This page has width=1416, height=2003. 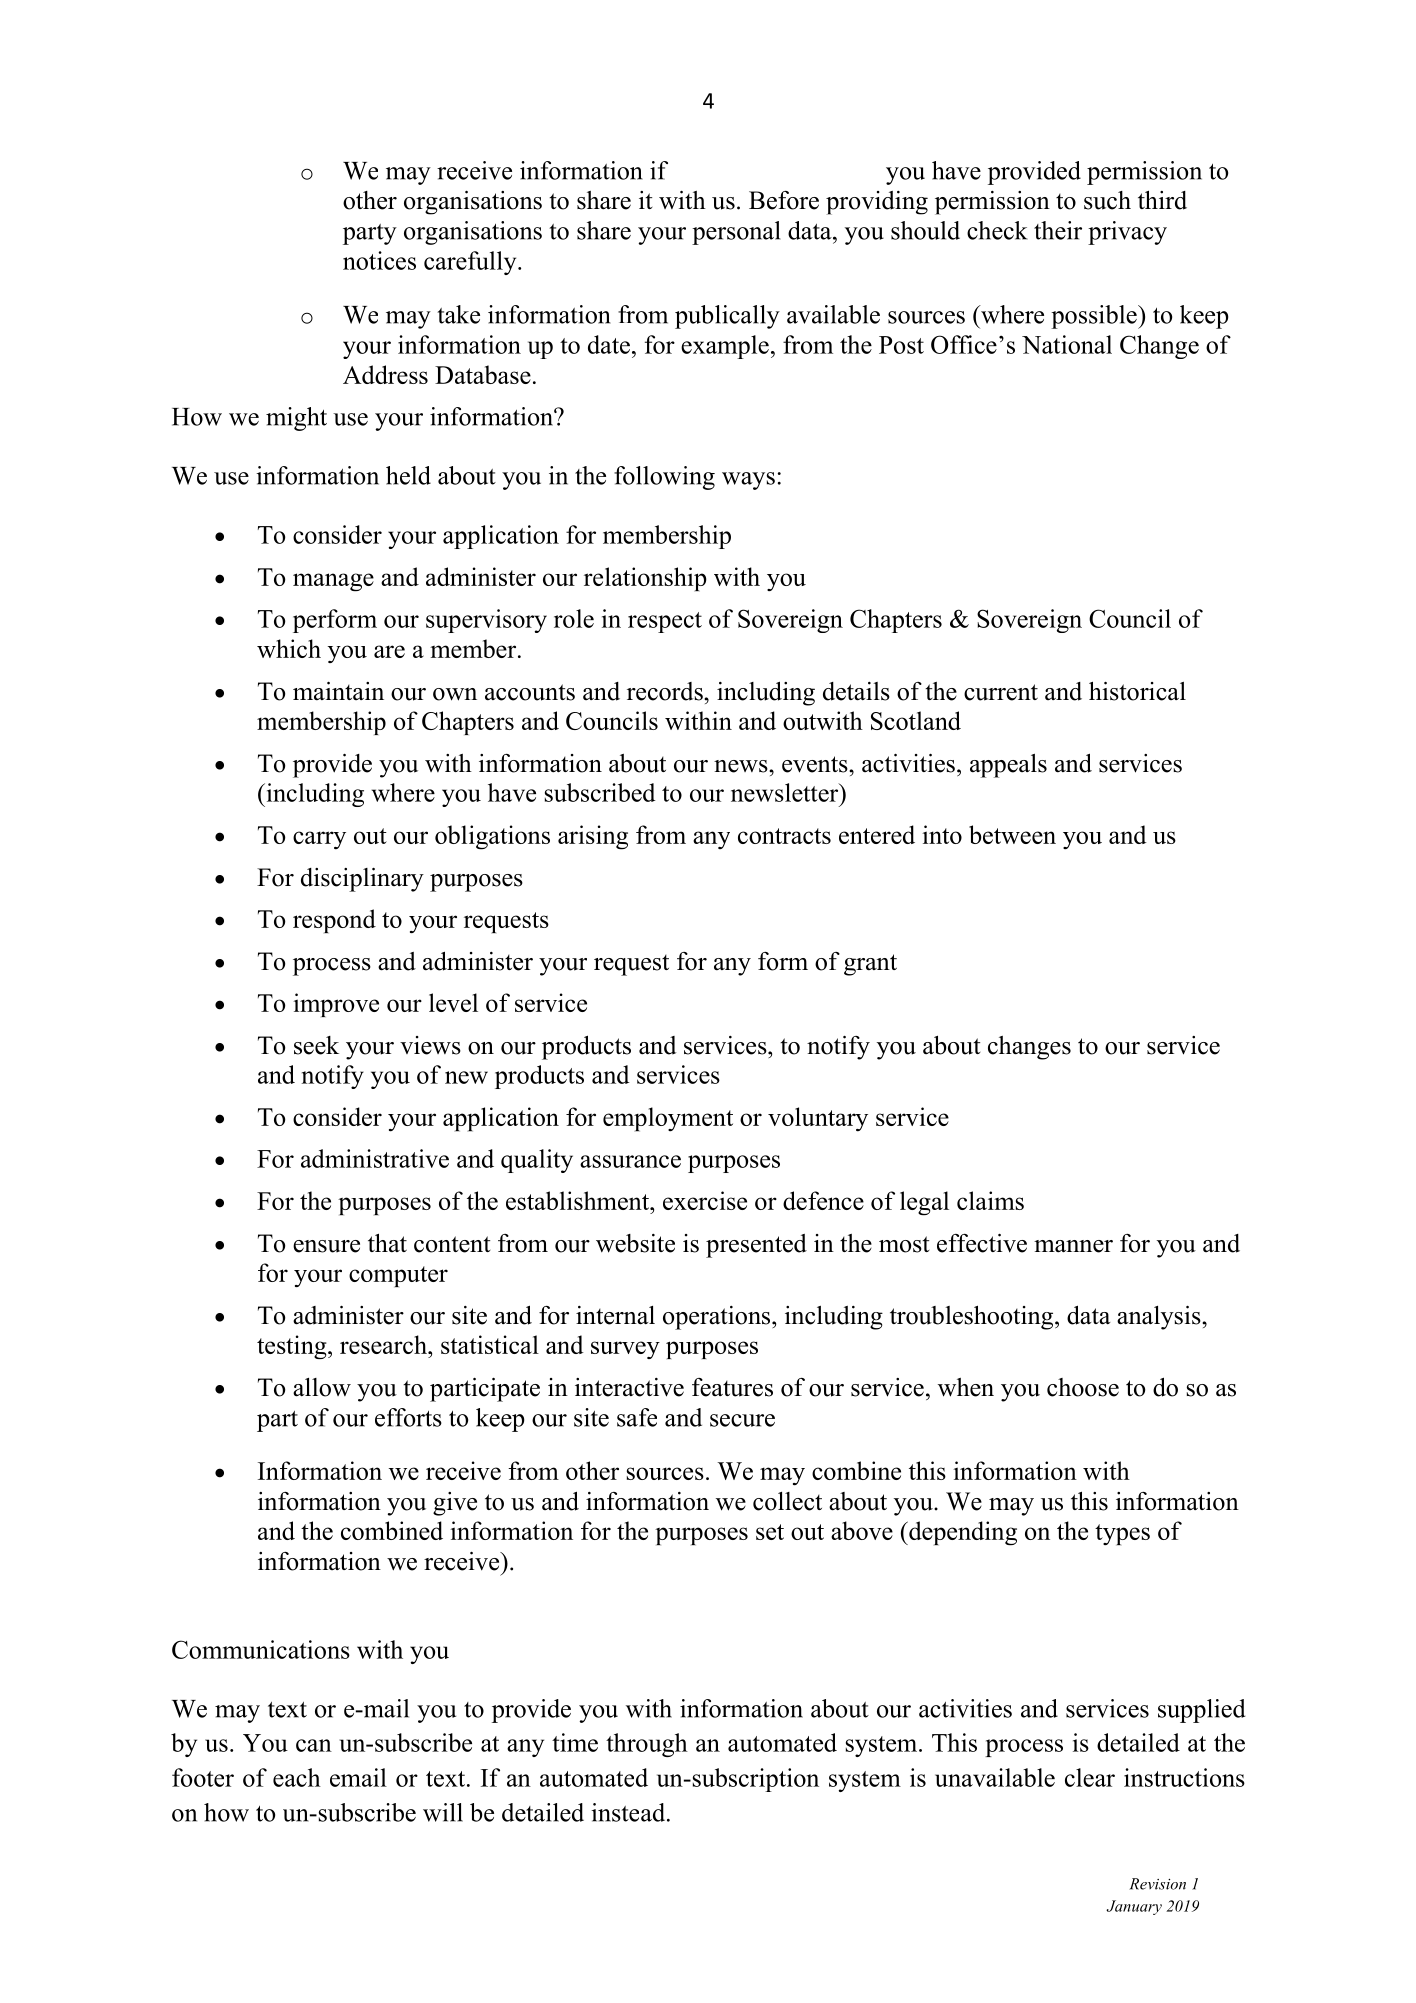 I want to click on each, so click(x=297, y=1777).
